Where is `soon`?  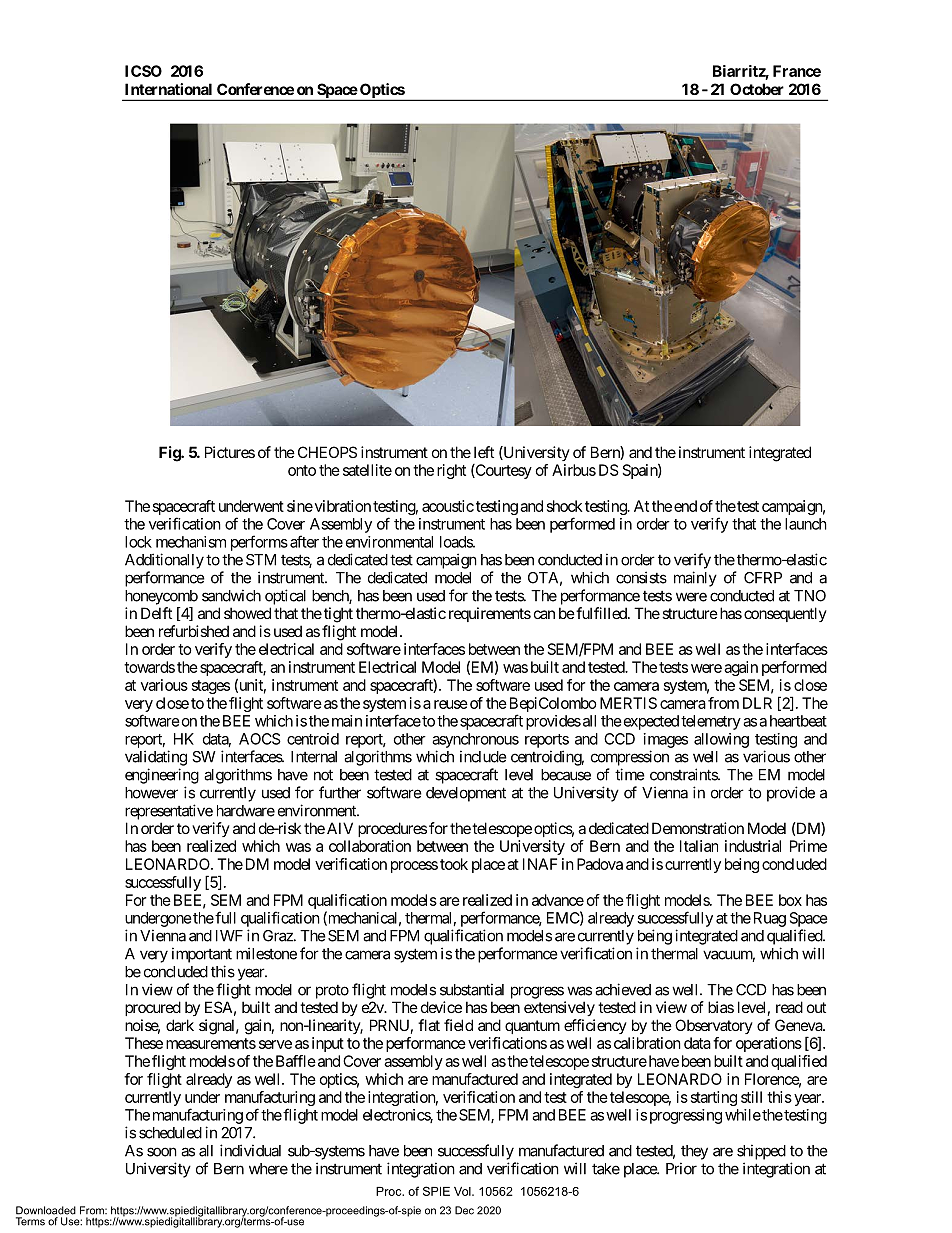 soon is located at coordinates (162, 1152).
